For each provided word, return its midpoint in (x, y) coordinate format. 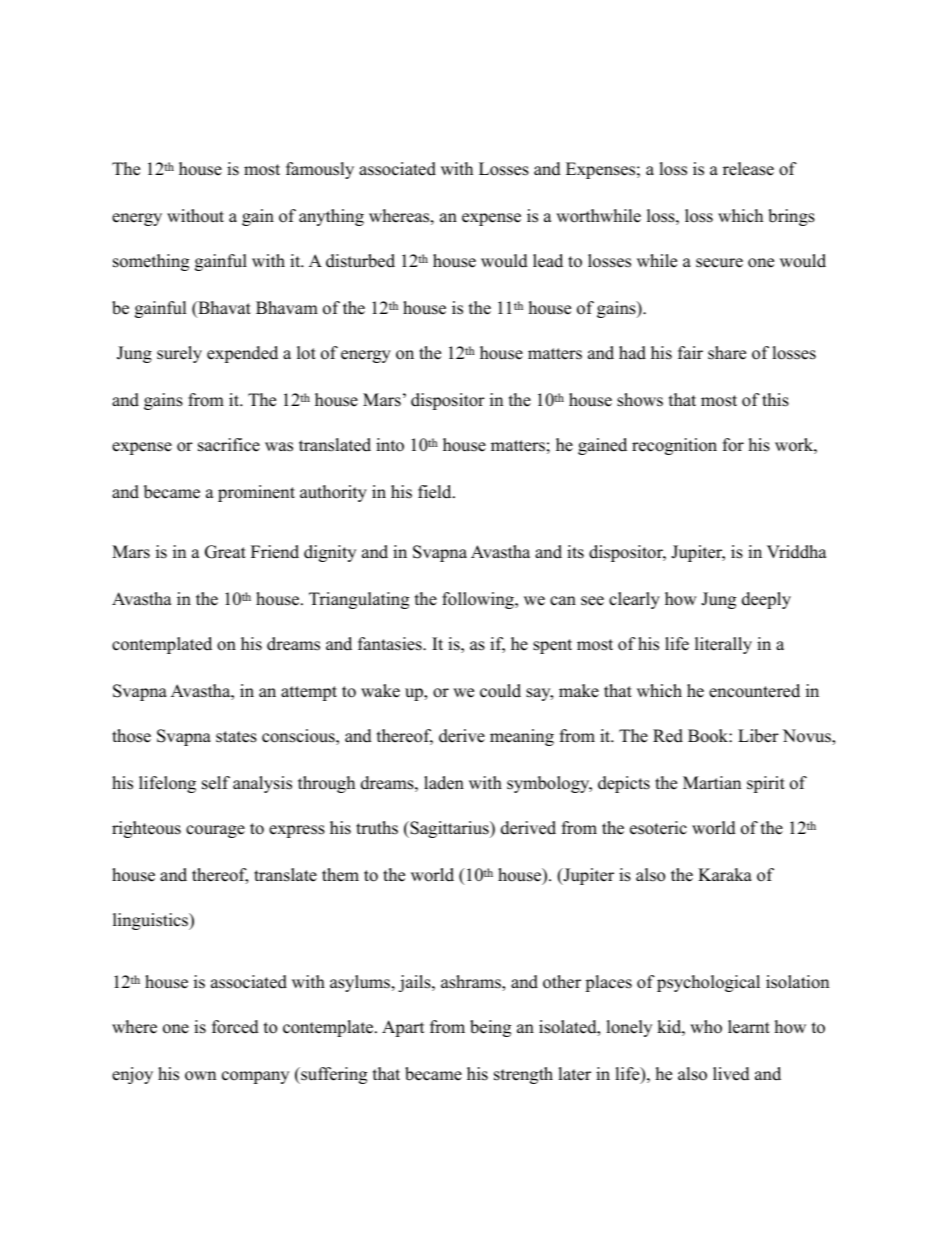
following (479, 600)
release (748, 169)
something (151, 262)
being (490, 1028)
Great (225, 552)
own (200, 1076)
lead (548, 261)
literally (723, 645)
